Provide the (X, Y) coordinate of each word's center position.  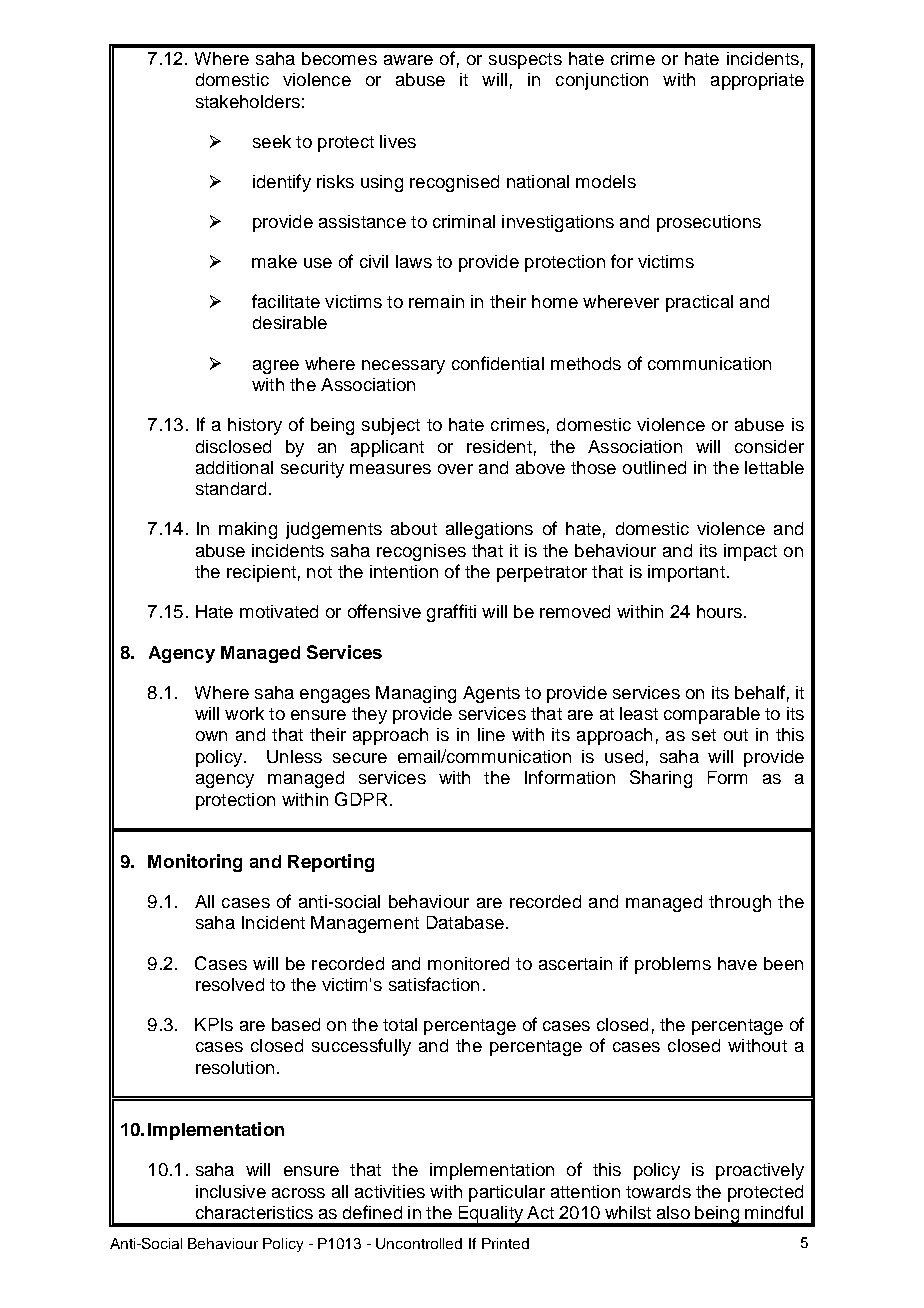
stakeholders (248, 101)
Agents (491, 694)
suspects (525, 61)
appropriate (757, 81)
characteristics (254, 1212)
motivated (279, 611)
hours (719, 611)
